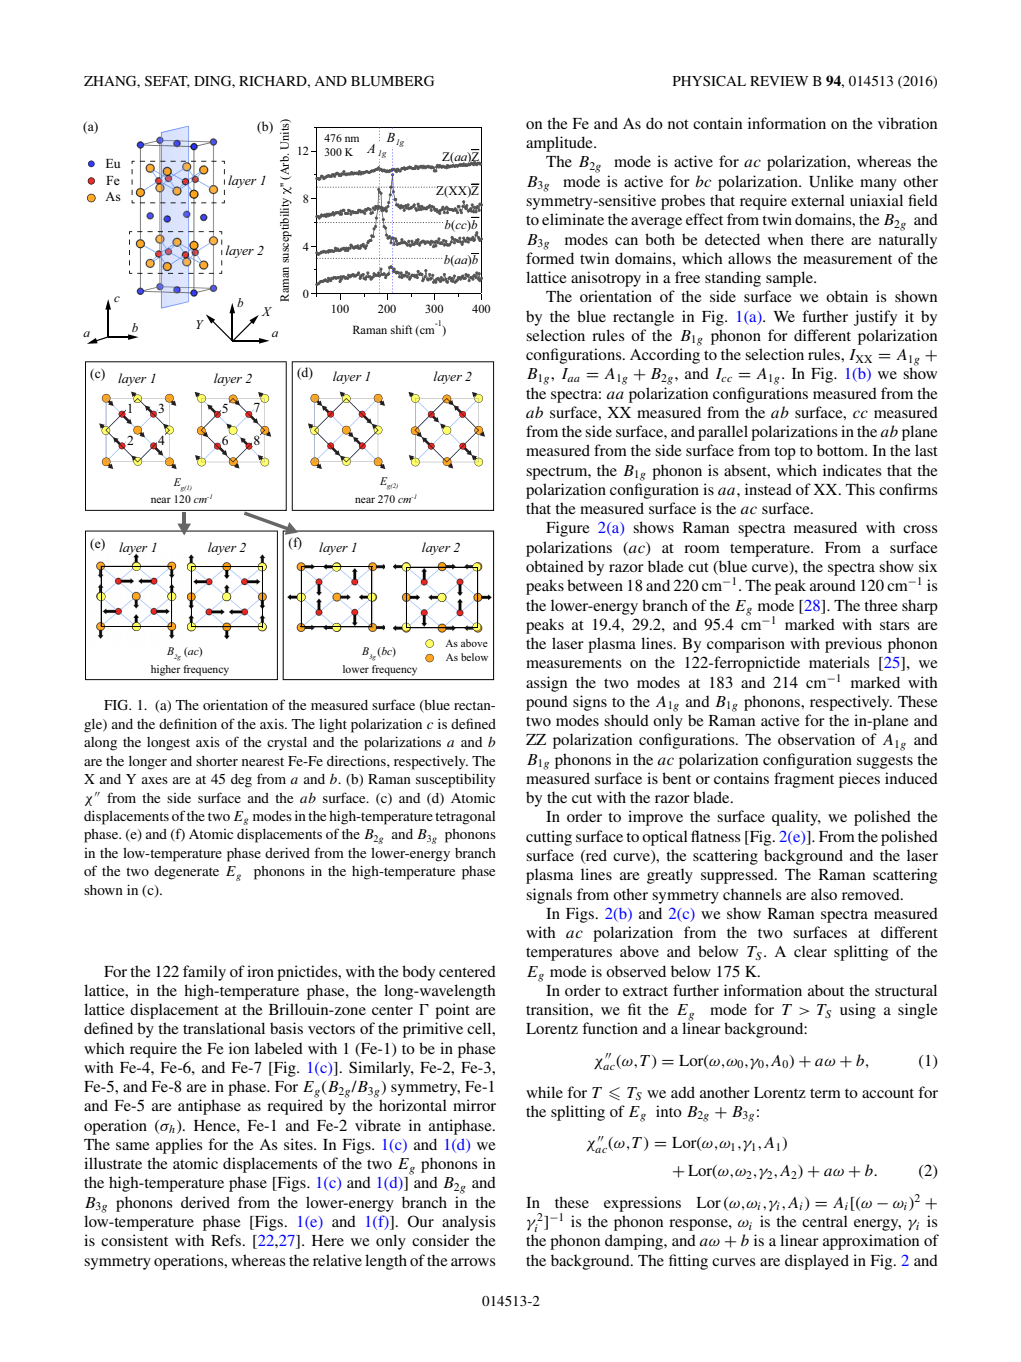 Image resolution: width=1021 pixels, height=1362 pixels. Describe the element at coordinates (469, 1223) in the screenshot. I see `analysis` at that location.
